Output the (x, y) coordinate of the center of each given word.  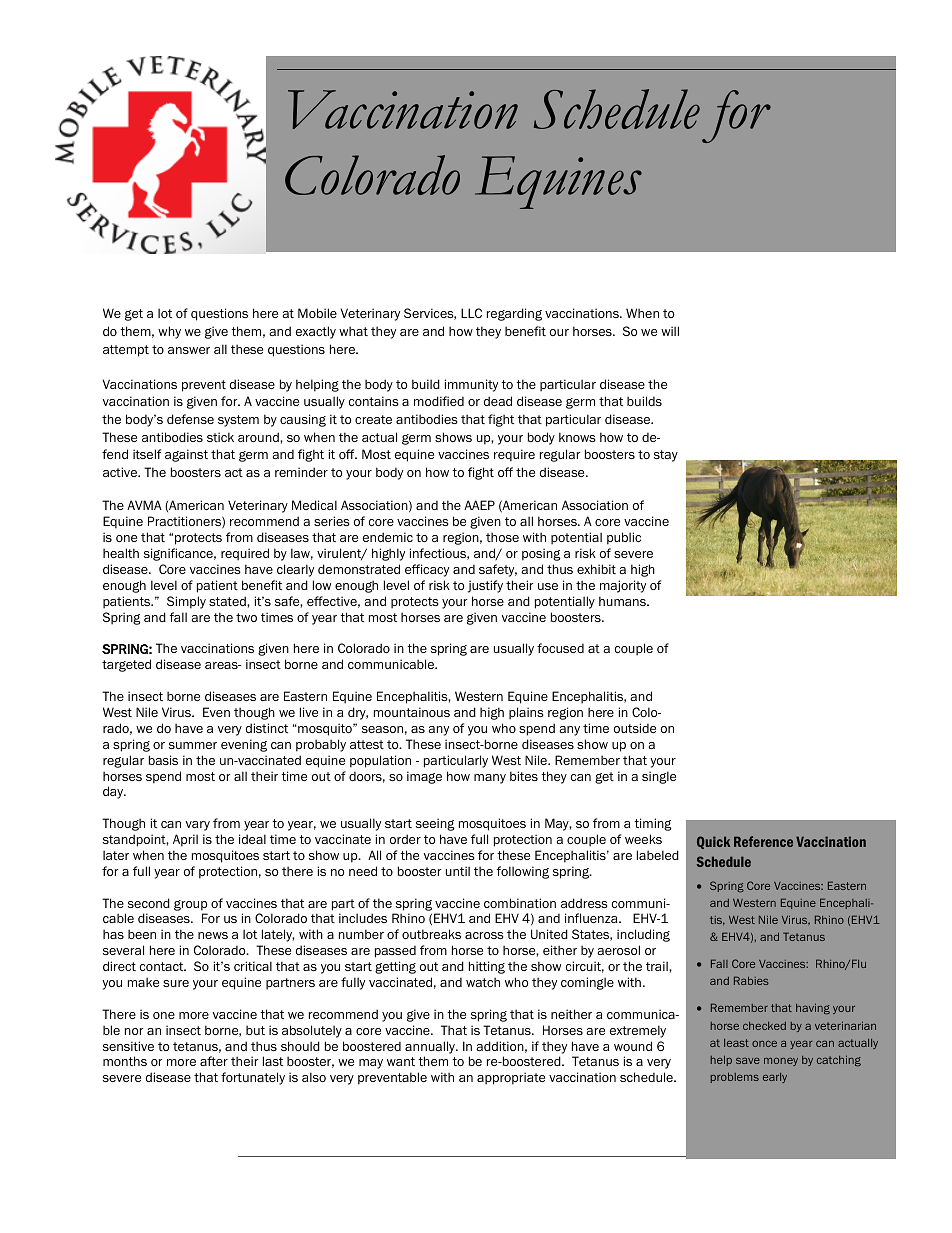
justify (485, 586)
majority (623, 586)
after (214, 1061)
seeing (435, 824)
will (670, 331)
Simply (186, 602)
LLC (471, 313)
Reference (763, 841)
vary (198, 826)
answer (189, 350)
